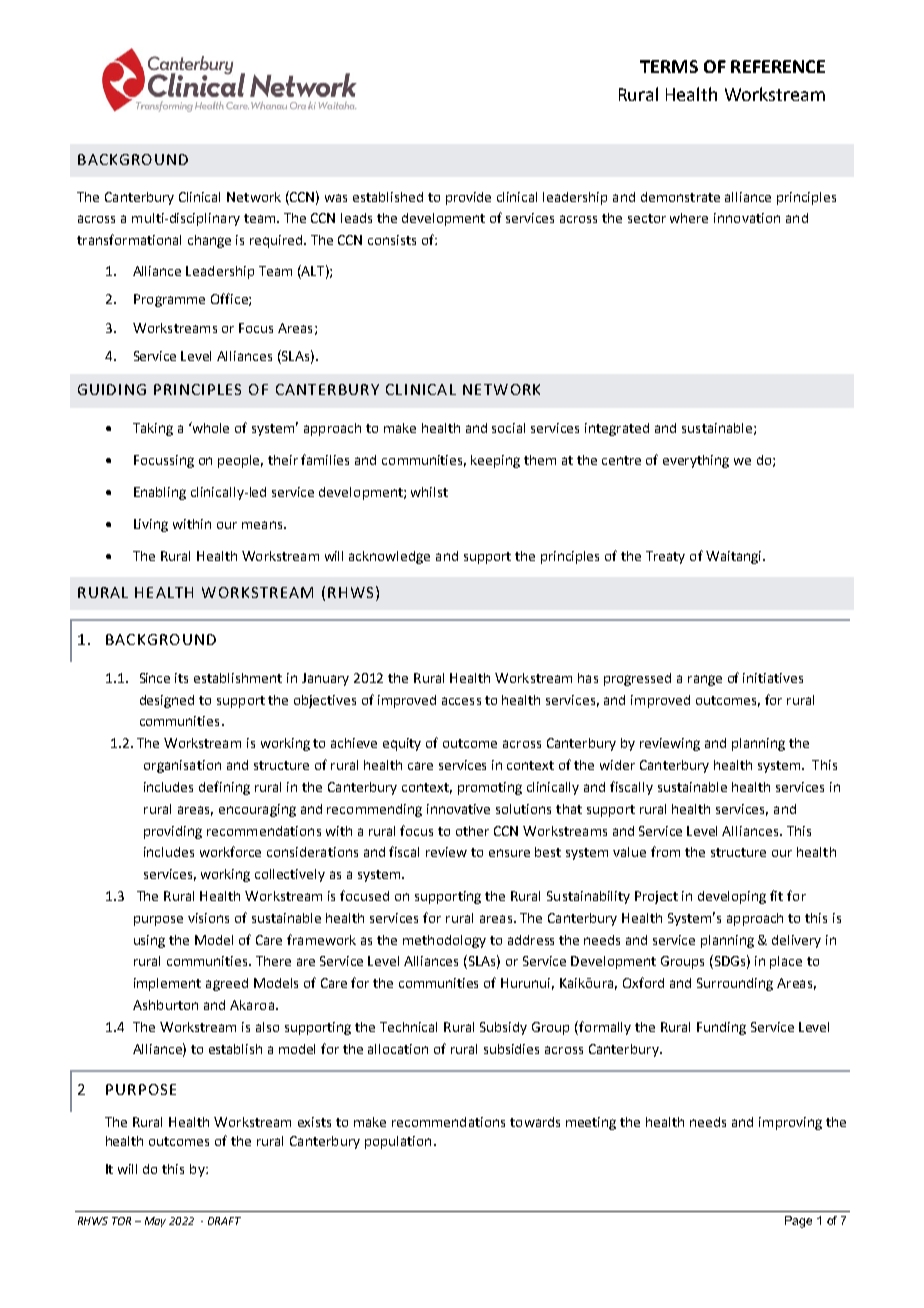 This page has width=924, height=1308. I want to click on providing, so click(173, 832).
